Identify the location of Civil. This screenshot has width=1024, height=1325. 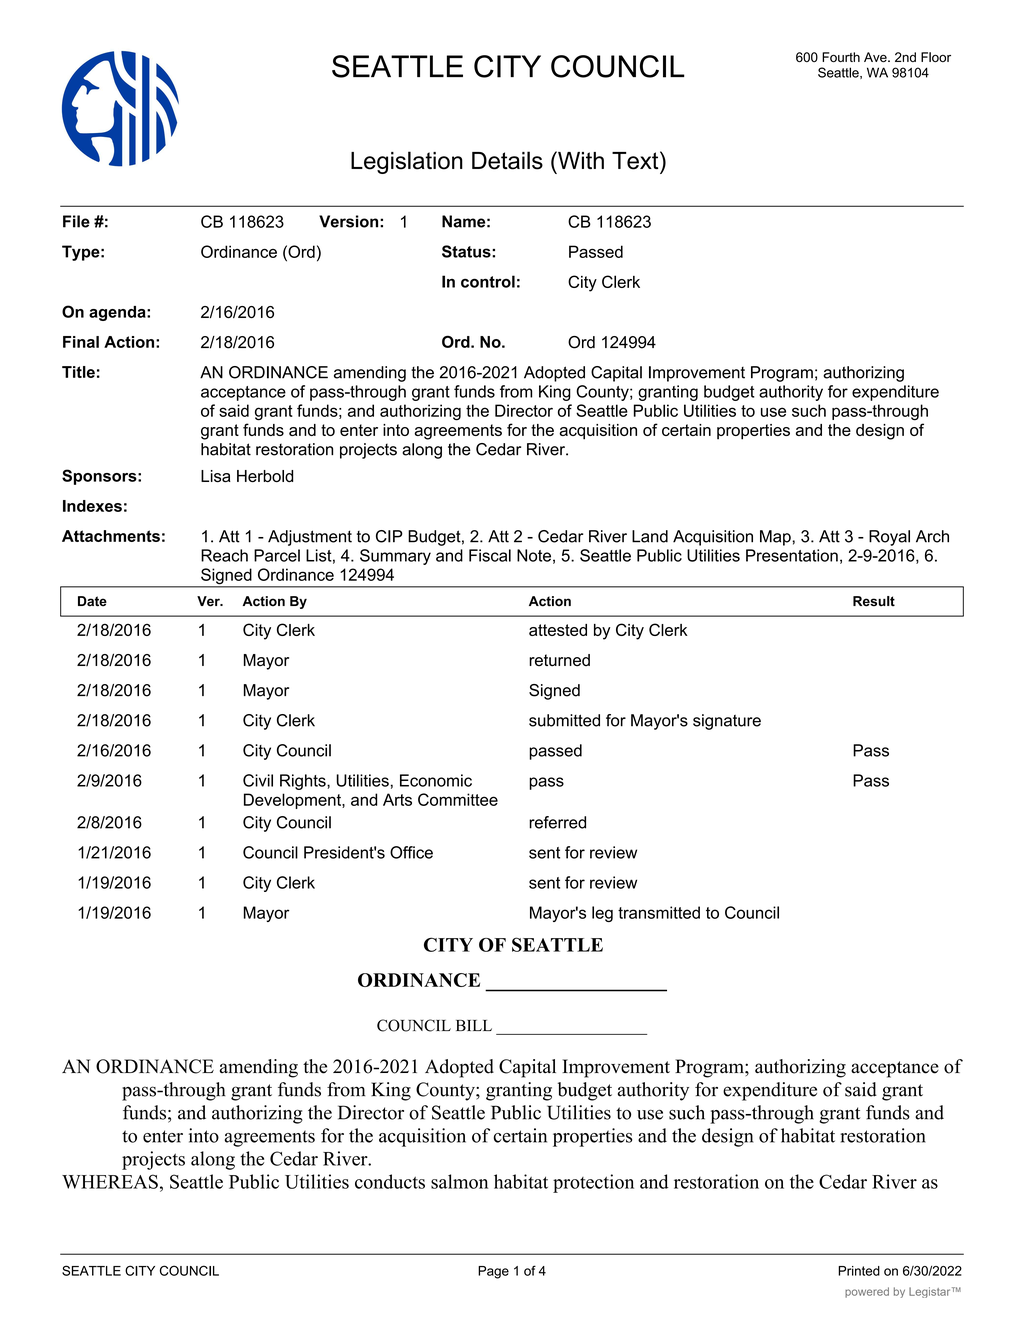
(258, 780).
